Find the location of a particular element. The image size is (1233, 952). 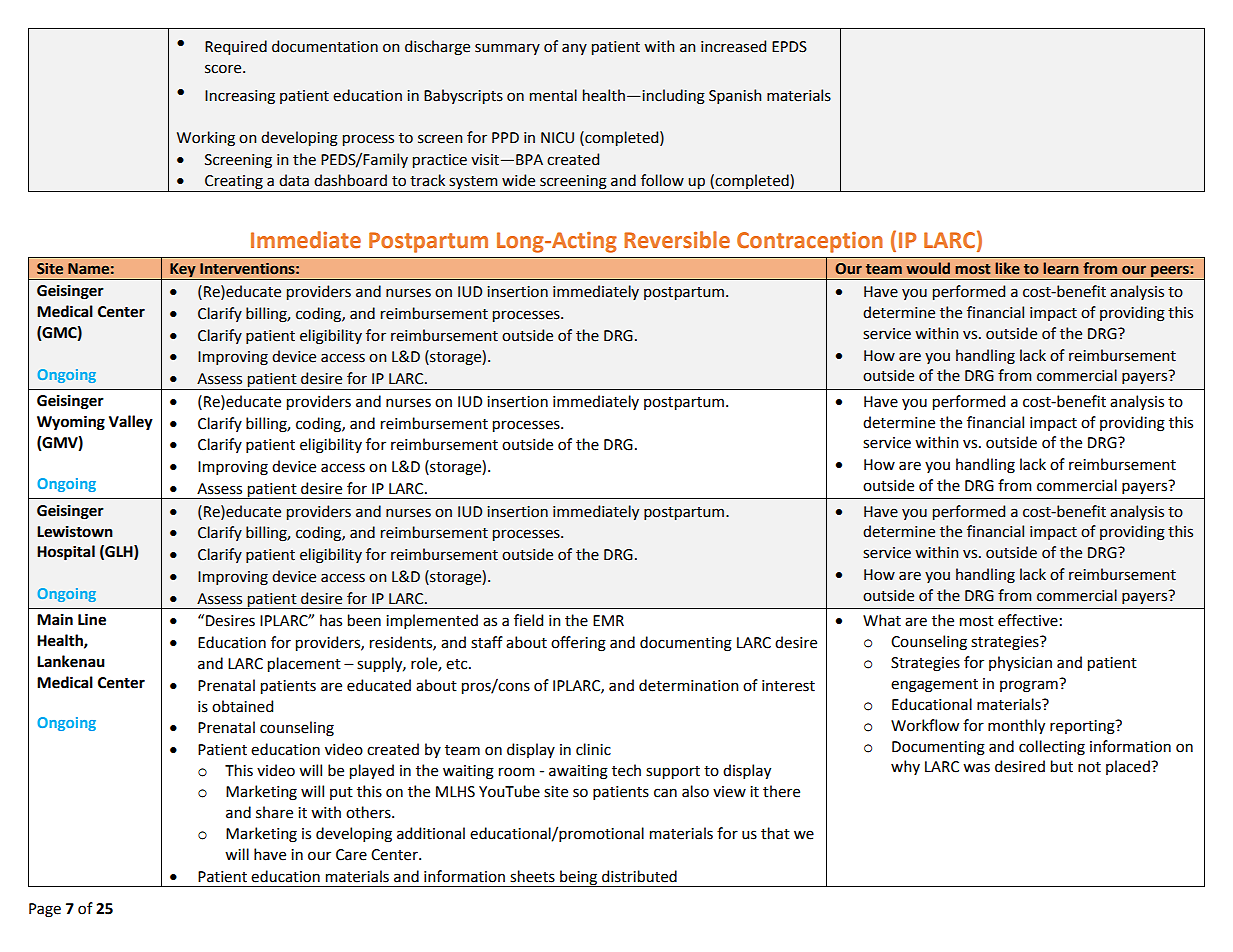

that is located at coordinates (775, 833).
